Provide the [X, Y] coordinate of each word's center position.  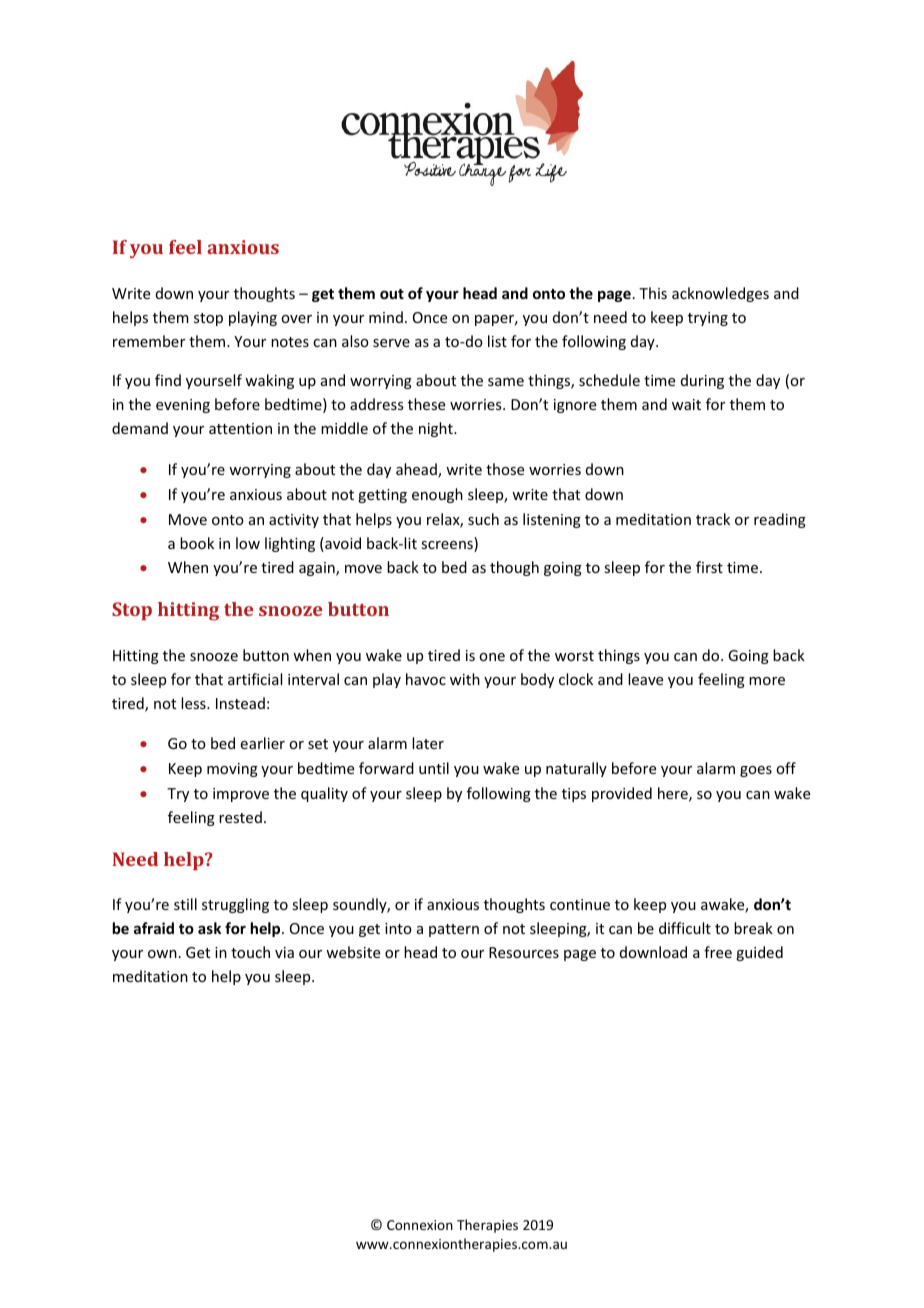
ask [209, 928]
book [197, 543]
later [428, 743]
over [296, 319]
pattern [454, 930]
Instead [240, 703]
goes [756, 771]
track [713, 519]
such [483, 519]
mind [386, 317]
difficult [685, 928]
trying [708, 319]
